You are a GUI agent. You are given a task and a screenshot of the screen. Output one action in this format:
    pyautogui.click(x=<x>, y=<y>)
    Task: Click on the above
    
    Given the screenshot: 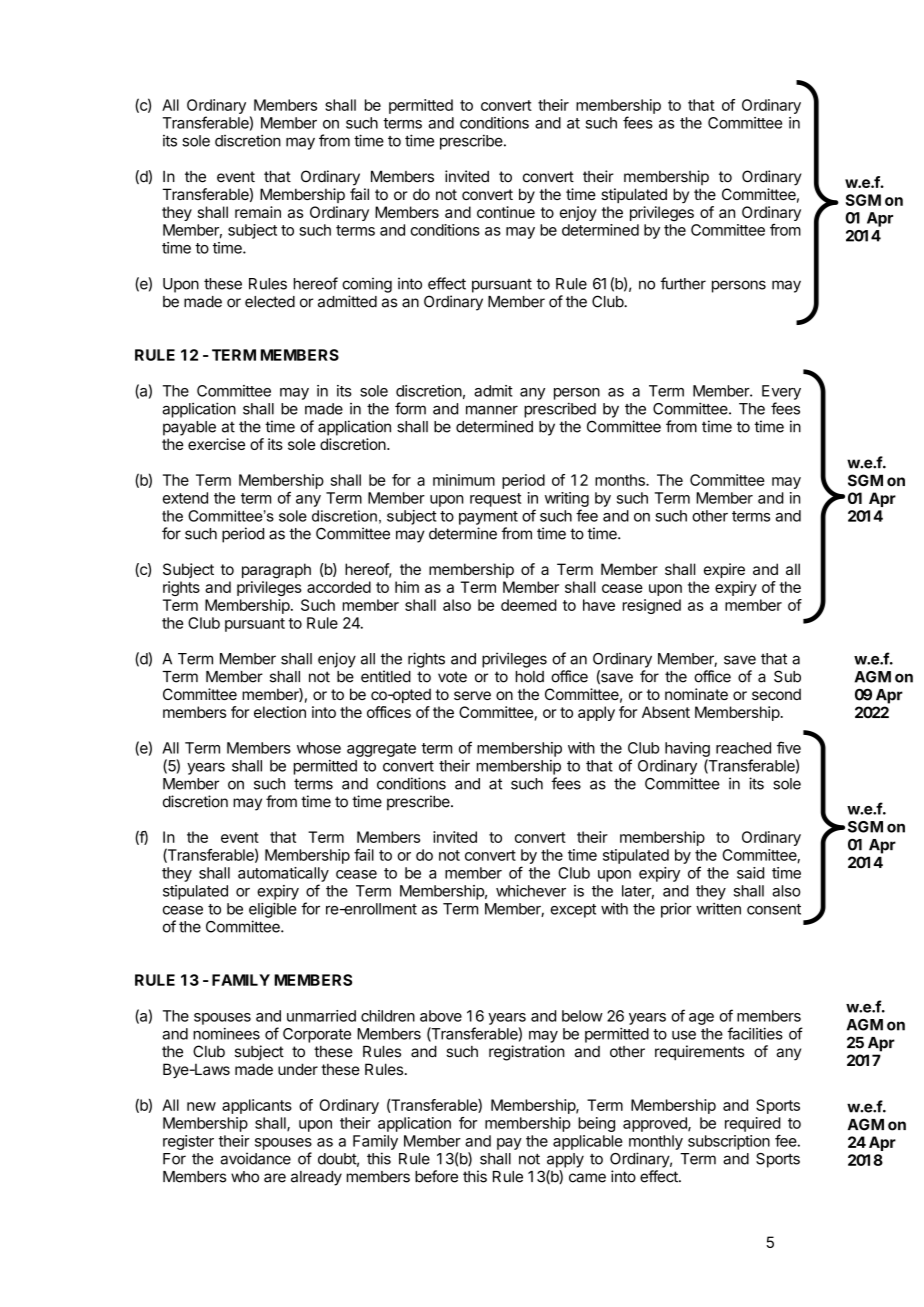 What is the action you would take?
    pyautogui.click(x=441, y=1016)
